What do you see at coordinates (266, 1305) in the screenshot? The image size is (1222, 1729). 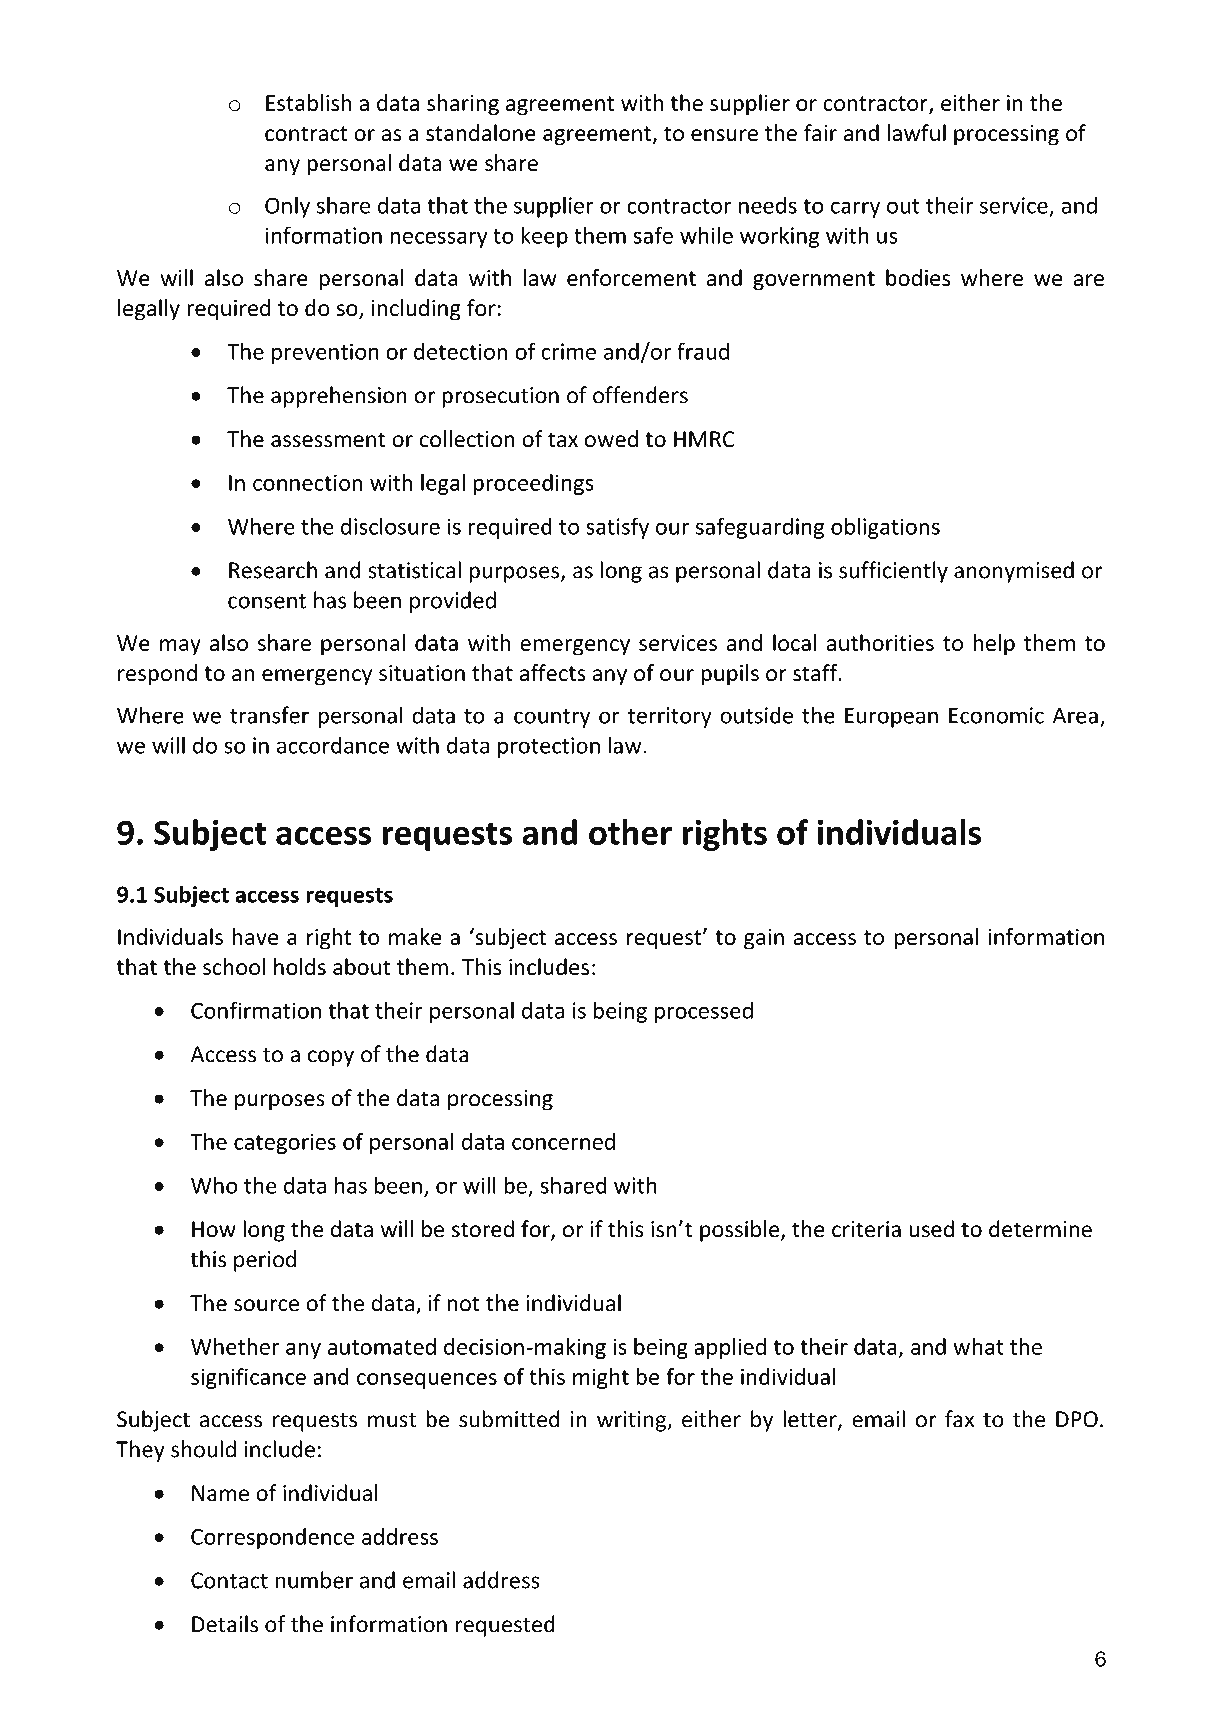 I see `source` at bounding box center [266, 1305].
